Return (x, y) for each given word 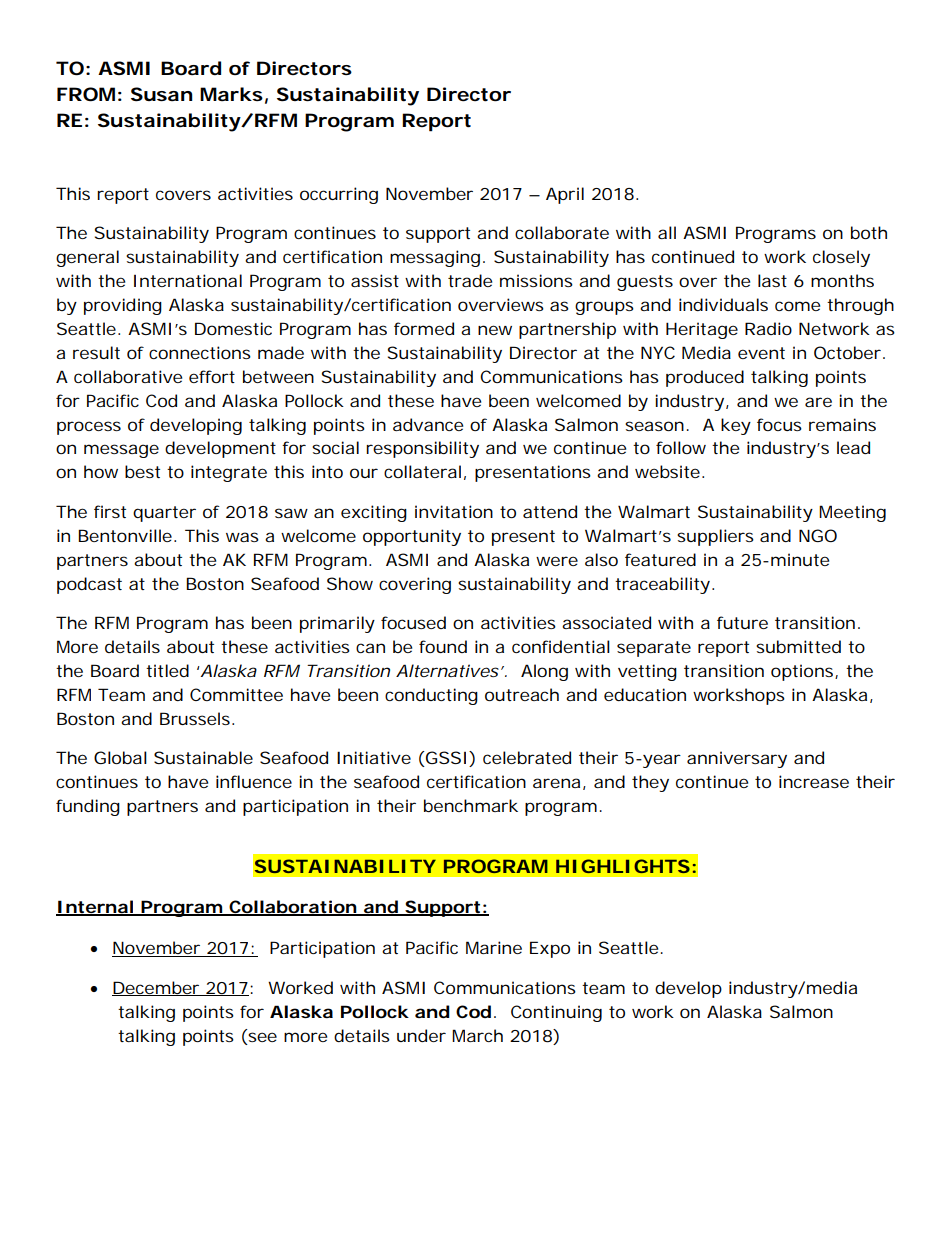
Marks (231, 94)
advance (428, 424)
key (736, 426)
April (565, 195)
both (869, 232)
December (157, 988)
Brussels (195, 718)
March (477, 1035)
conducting (431, 696)
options (803, 672)
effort (212, 376)
